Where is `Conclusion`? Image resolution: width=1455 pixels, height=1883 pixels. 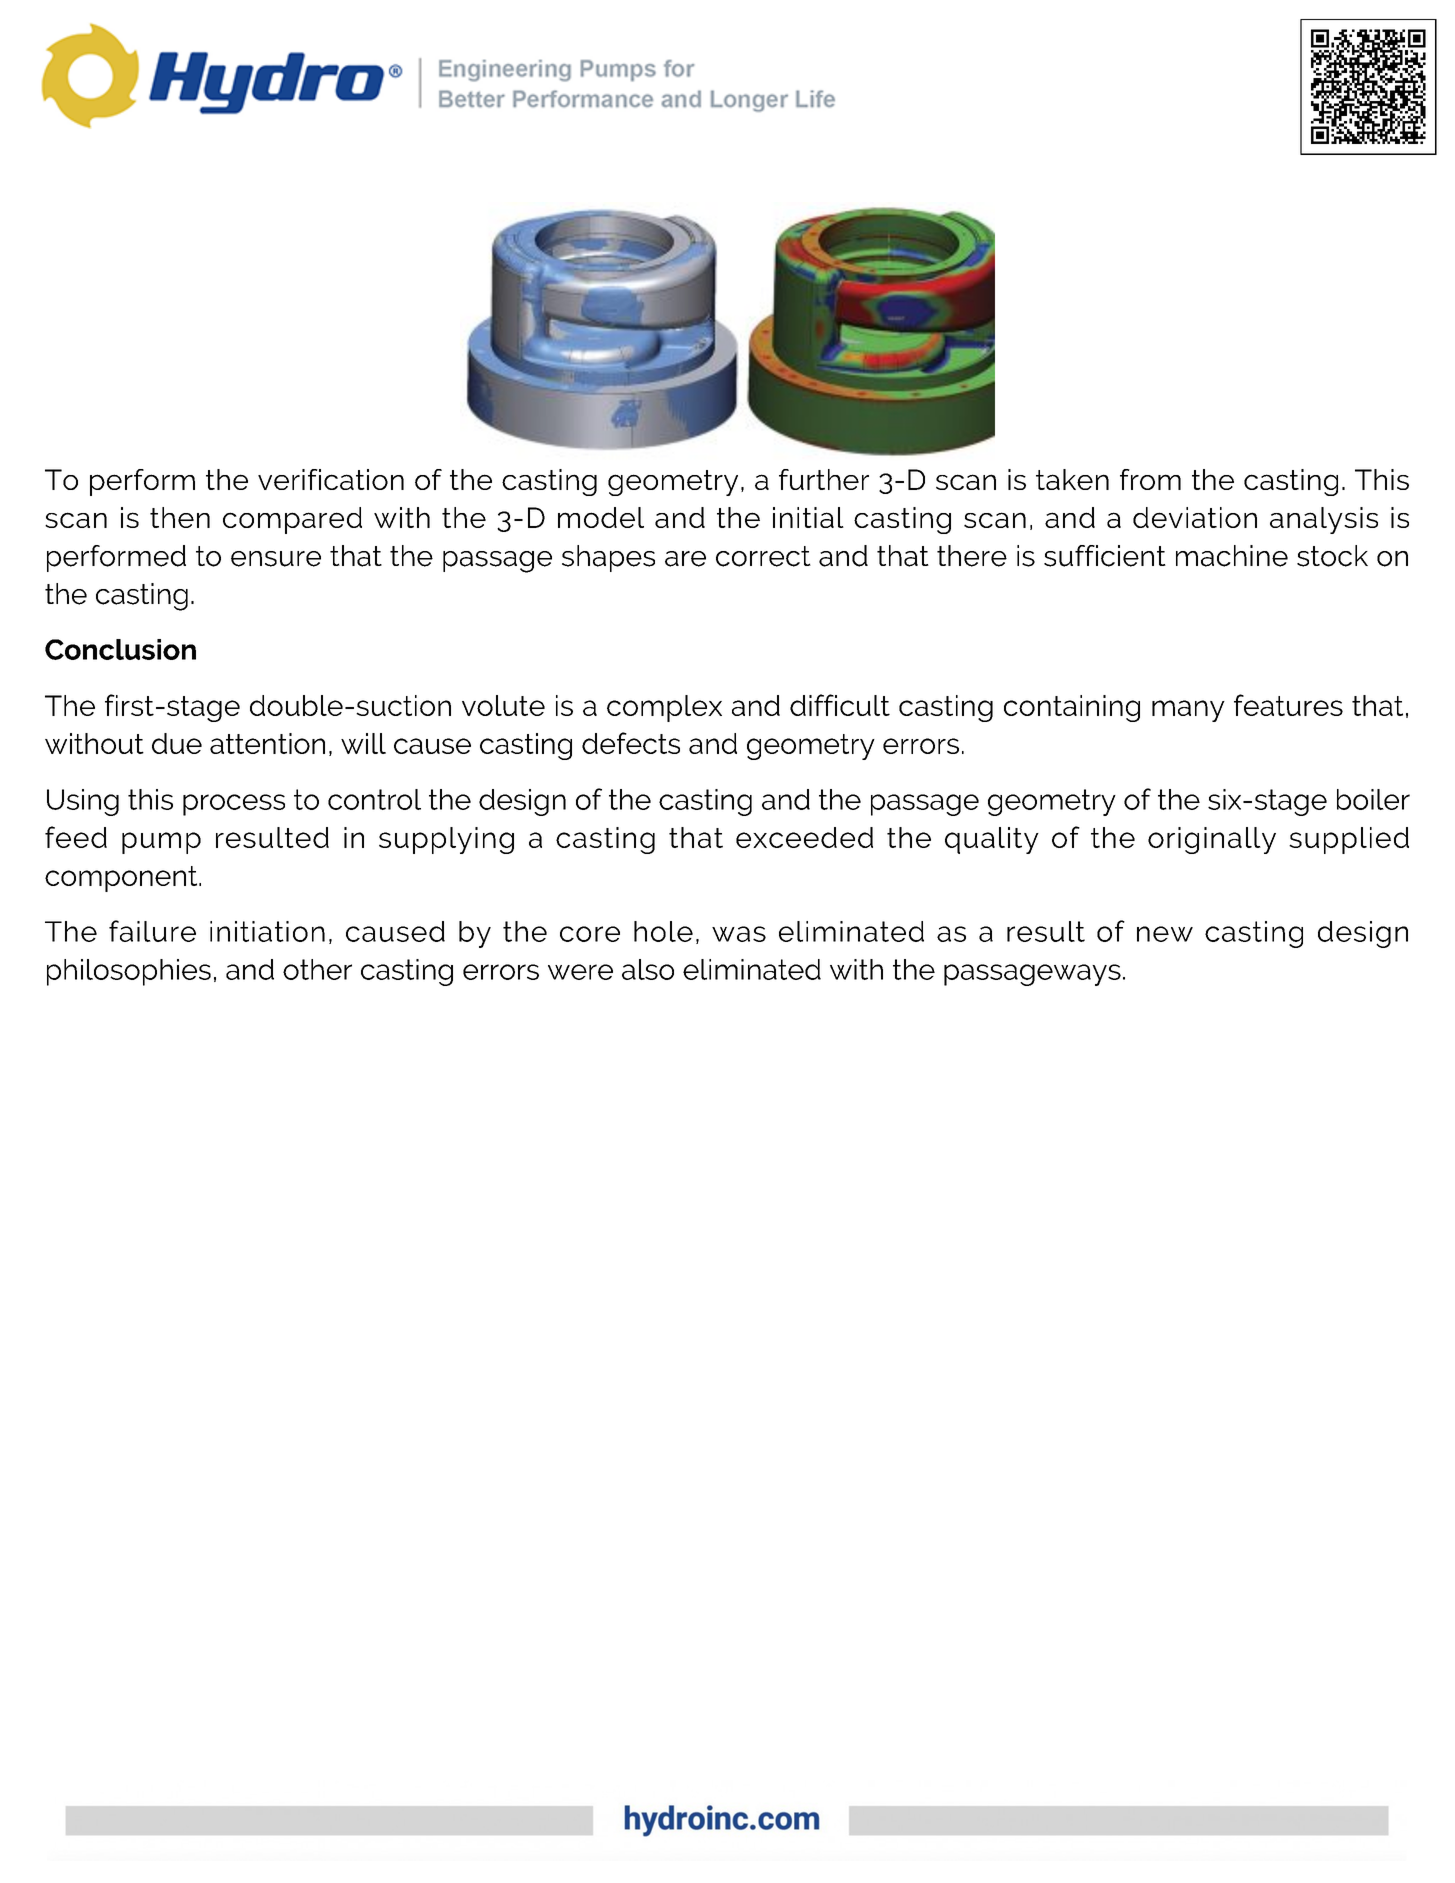
Conclusion is located at coordinates (120, 649).
